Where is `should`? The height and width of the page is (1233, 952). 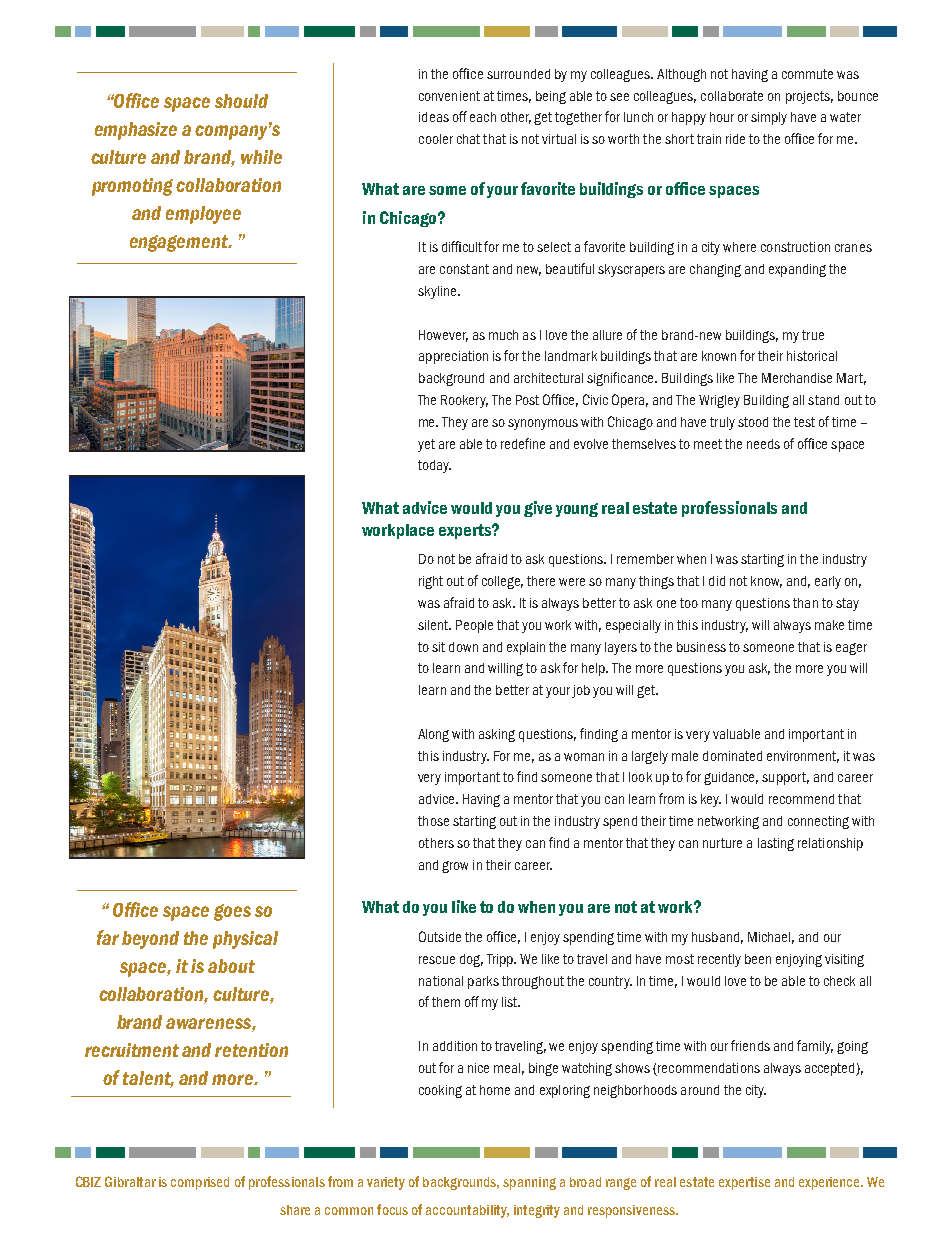
should is located at coordinates (241, 101).
